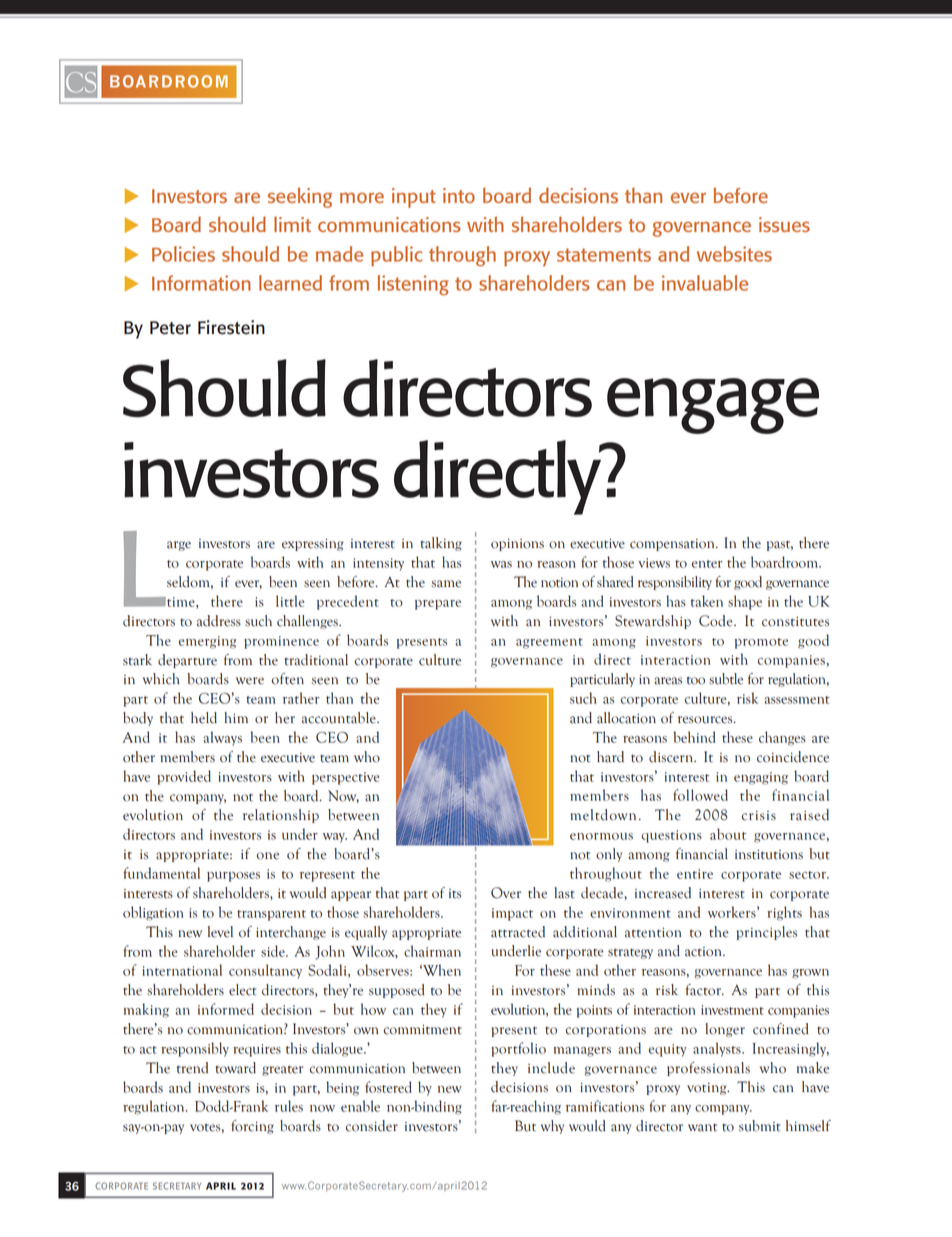  I want to click on toward, so click(235, 1068).
